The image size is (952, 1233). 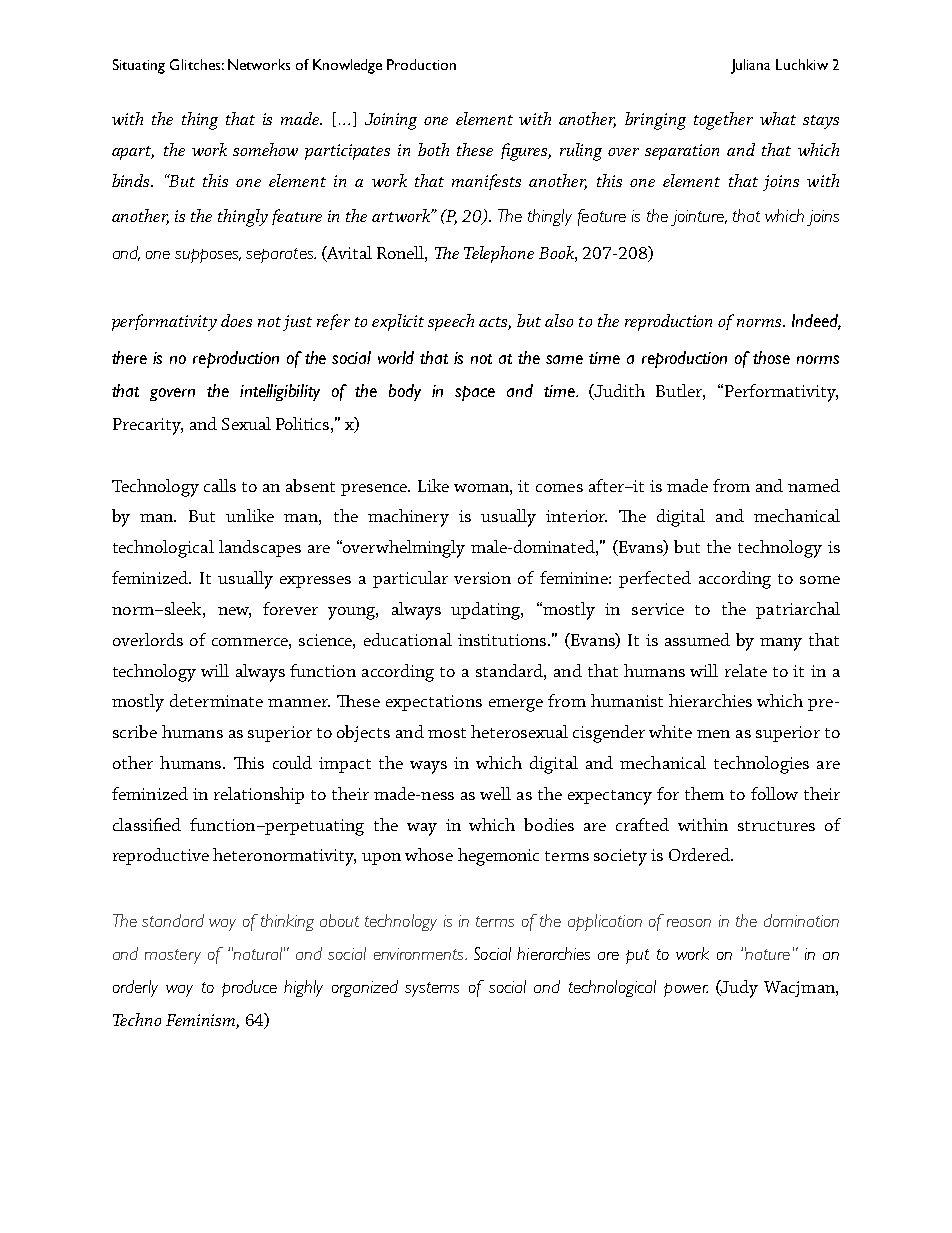 I want to click on institutions, so click(x=503, y=640).
